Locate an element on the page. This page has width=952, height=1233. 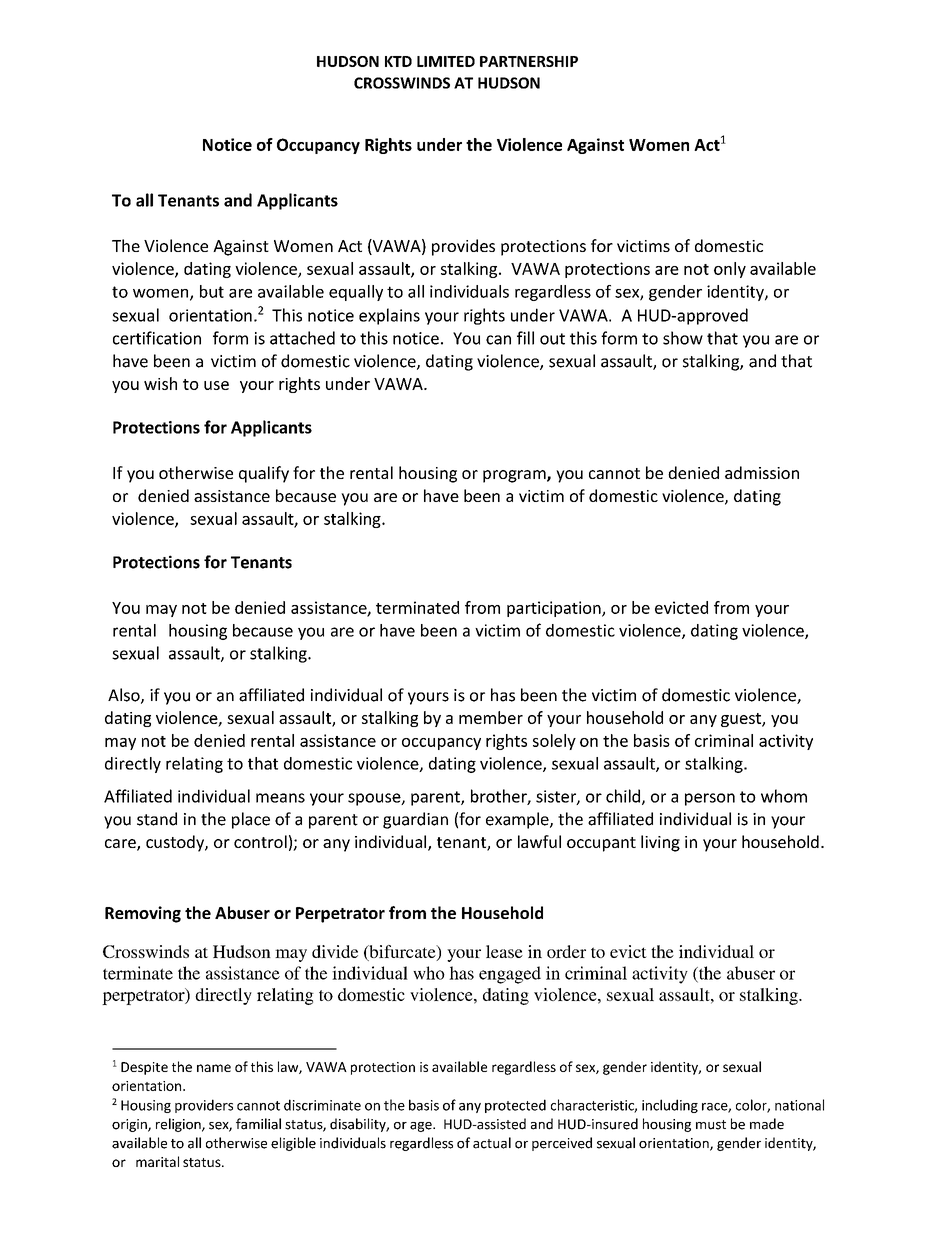
providers is located at coordinates (204, 1106).
